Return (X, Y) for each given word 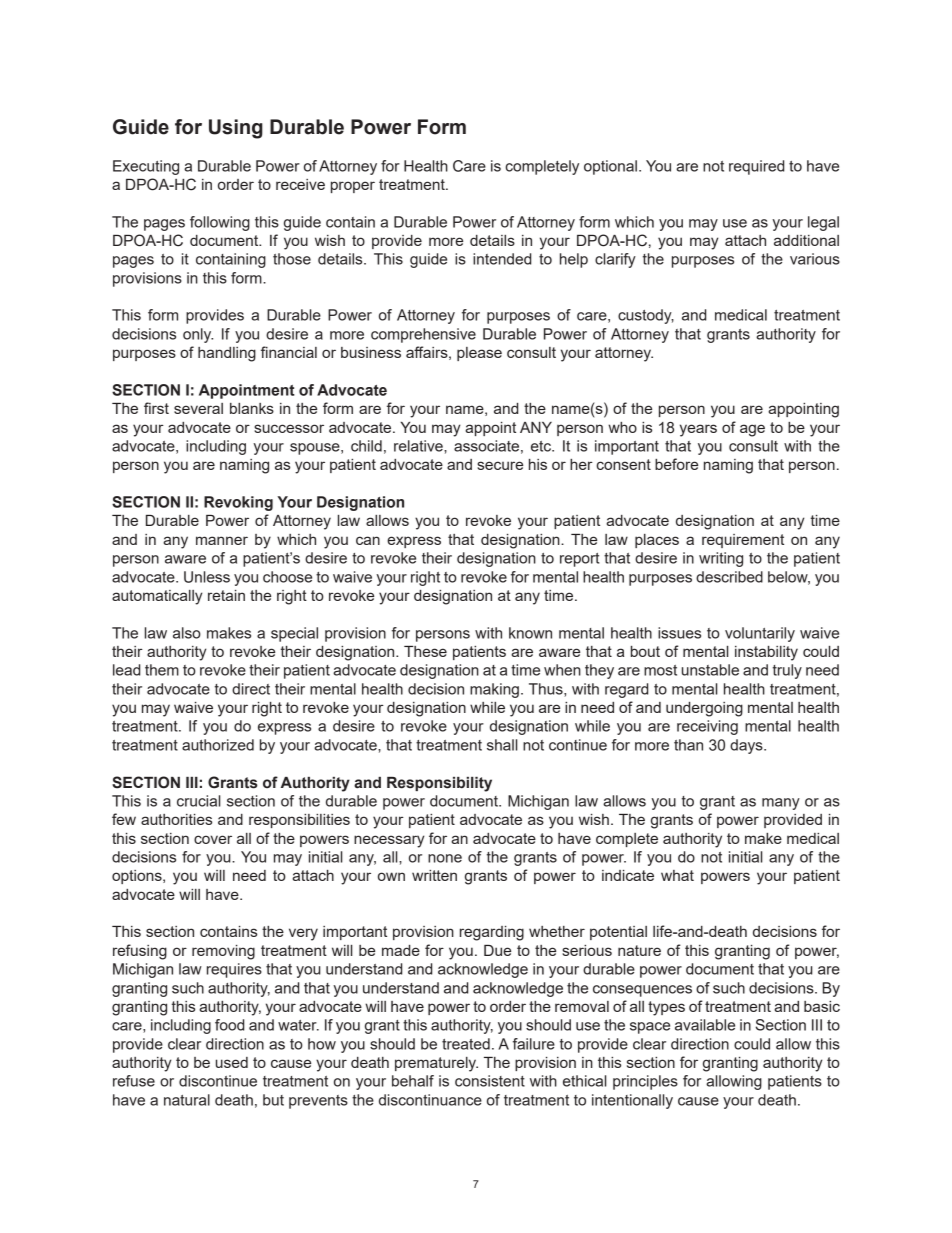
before (676, 464)
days (747, 746)
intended (502, 259)
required (756, 167)
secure (500, 465)
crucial (198, 801)
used (232, 1062)
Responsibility (439, 784)
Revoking (238, 503)
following (220, 223)
